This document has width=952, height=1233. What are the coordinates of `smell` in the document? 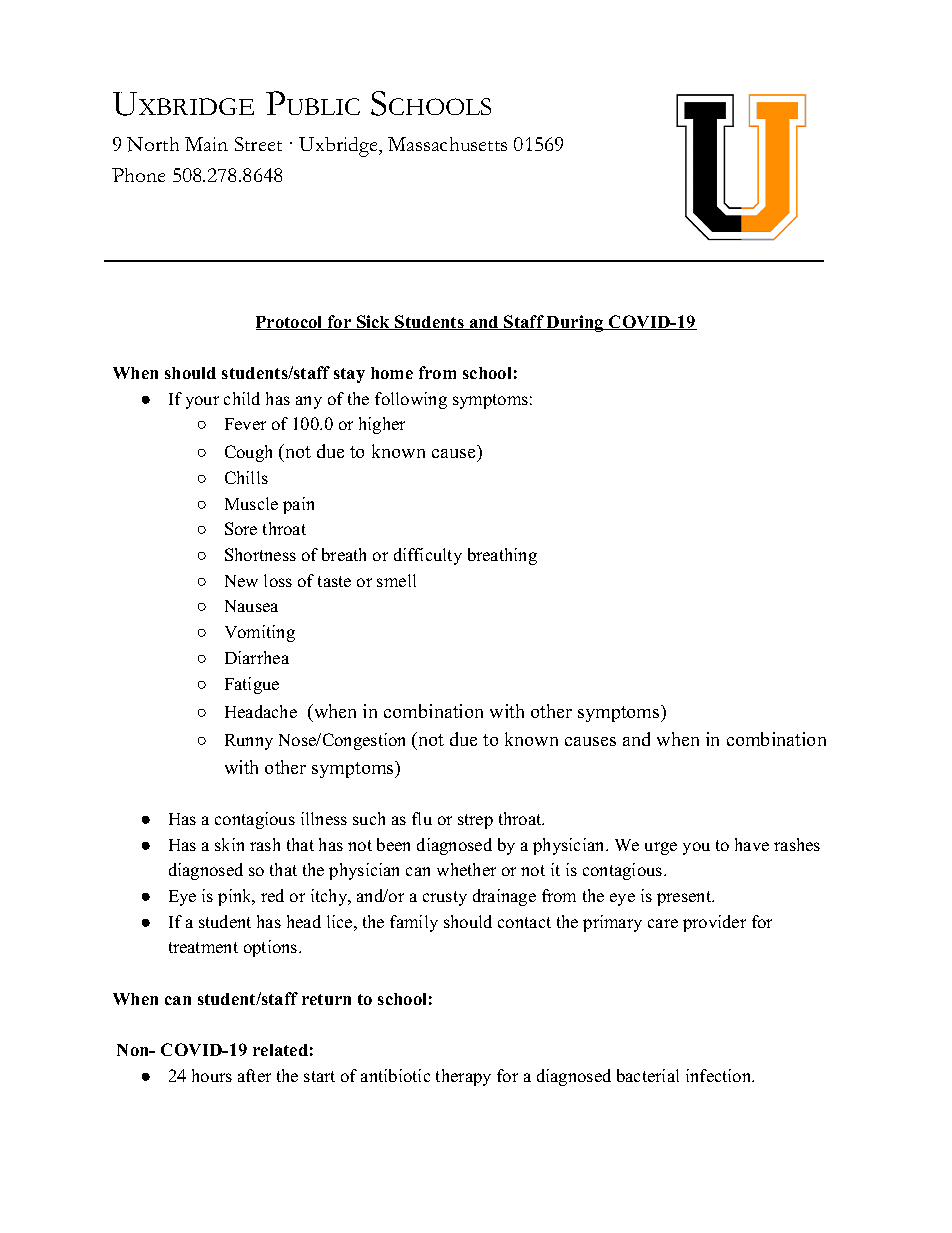 It's located at (396, 580).
